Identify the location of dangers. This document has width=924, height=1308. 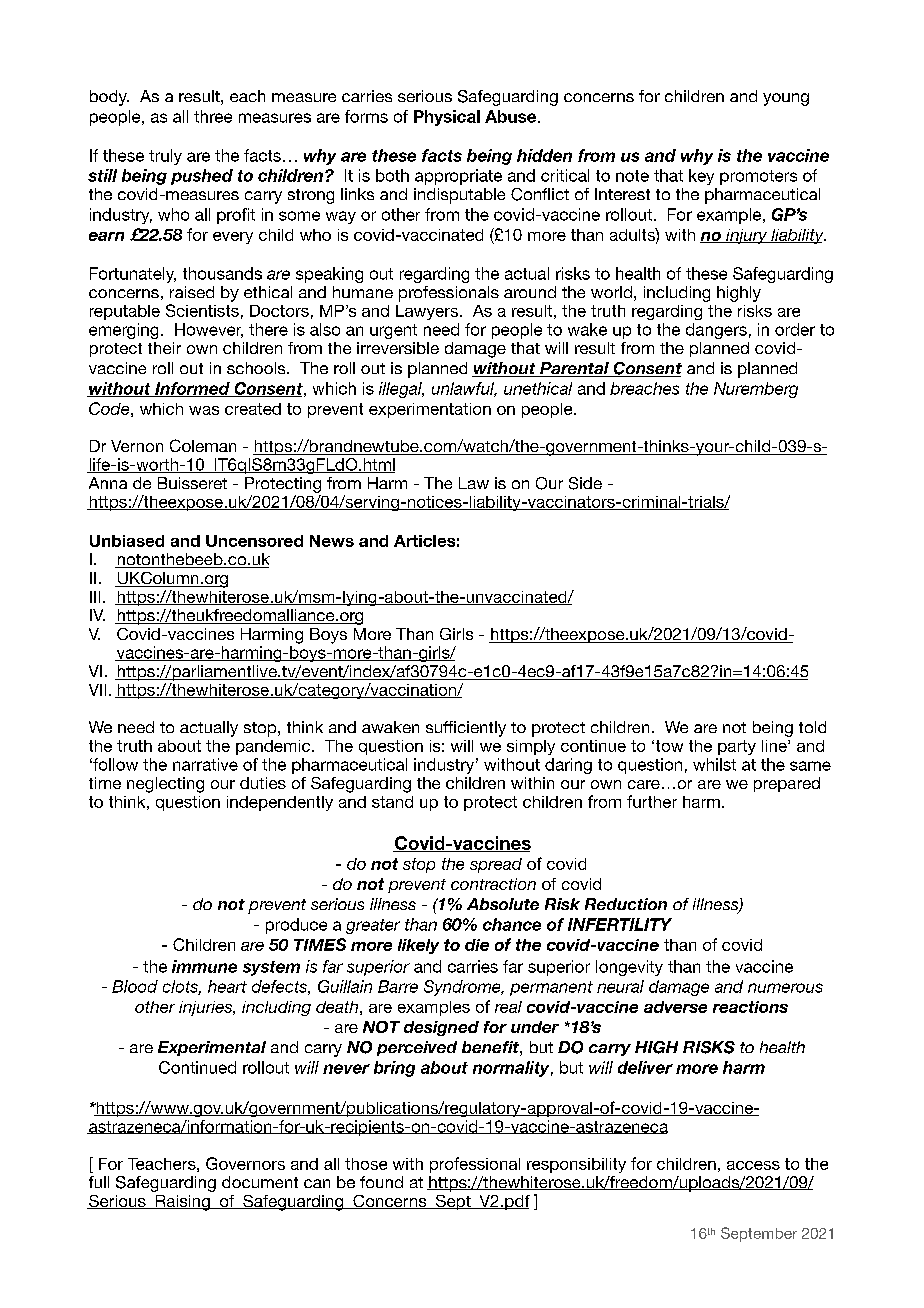
(716, 331).
